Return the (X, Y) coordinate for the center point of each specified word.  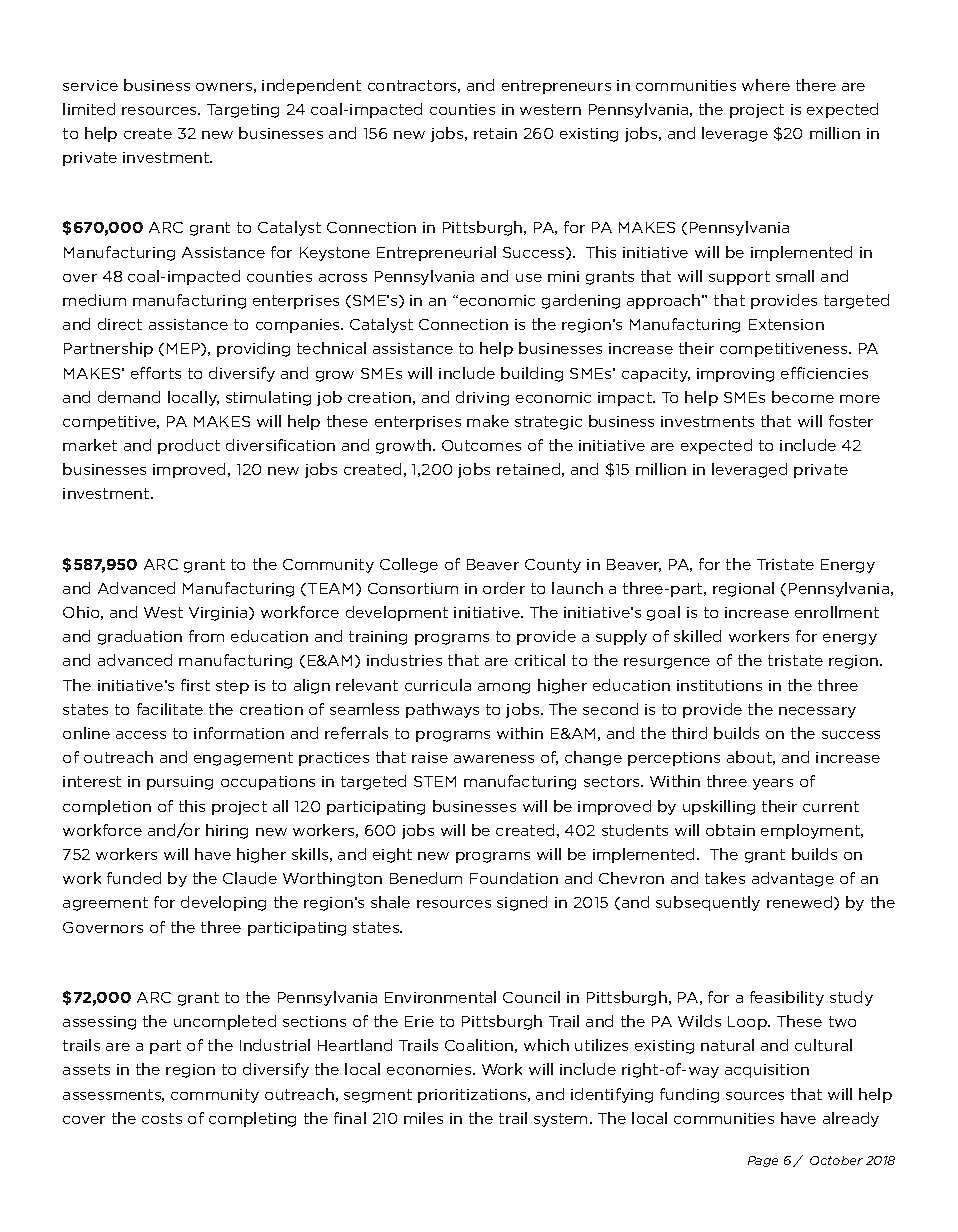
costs (162, 1118)
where (766, 85)
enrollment (837, 612)
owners (224, 87)
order (504, 588)
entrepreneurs (556, 87)
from (206, 636)
